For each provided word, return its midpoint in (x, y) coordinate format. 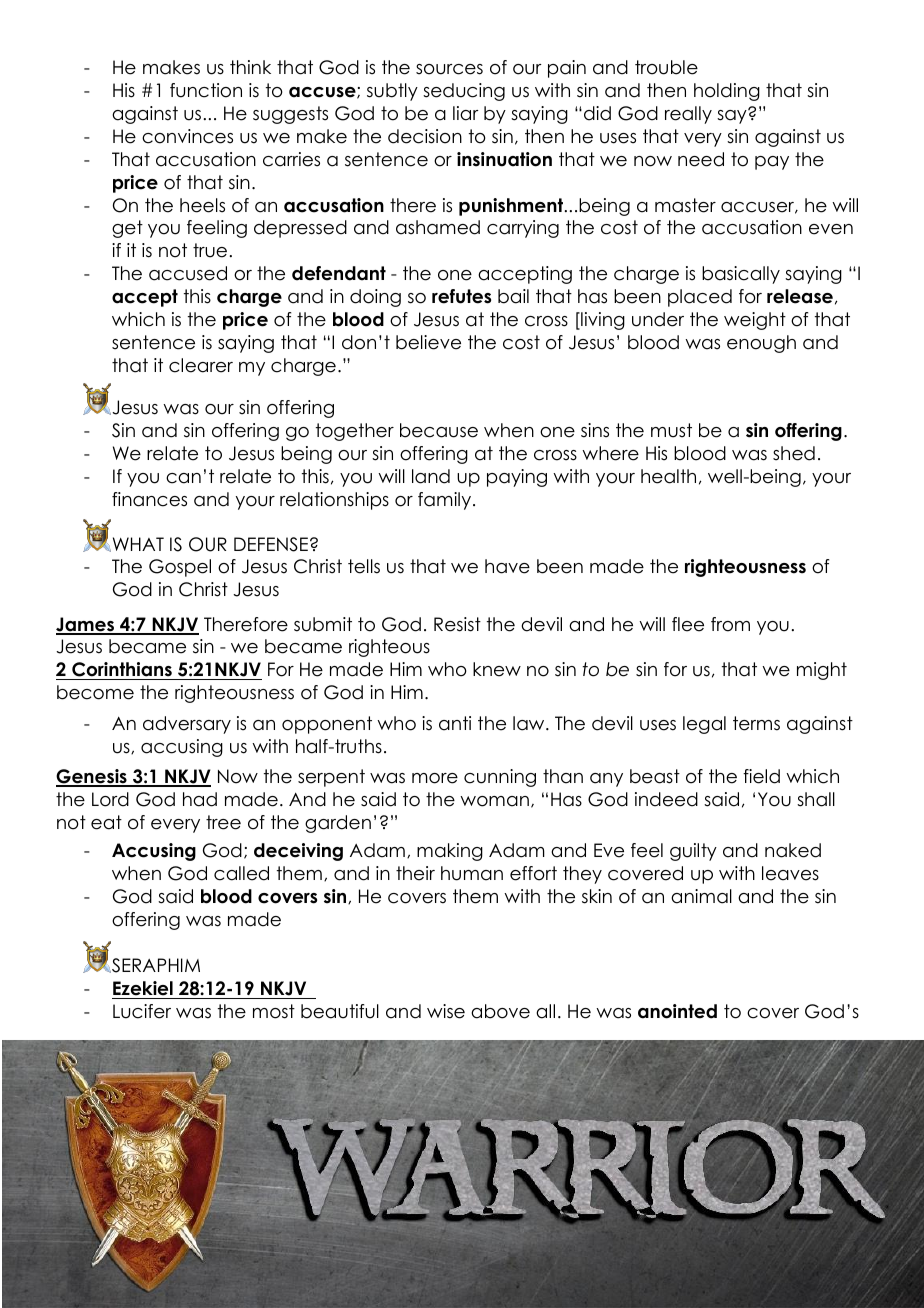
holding (727, 92)
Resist (457, 624)
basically (741, 275)
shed (794, 453)
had (200, 799)
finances (149, 499)
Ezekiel (143, 990)
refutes (461, 296)
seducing (464, 92)
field (761, 776)
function (206, 90)
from (730, 624)
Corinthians (122, 671)
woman (494, 801)
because (439, 430)
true (210, 250)
